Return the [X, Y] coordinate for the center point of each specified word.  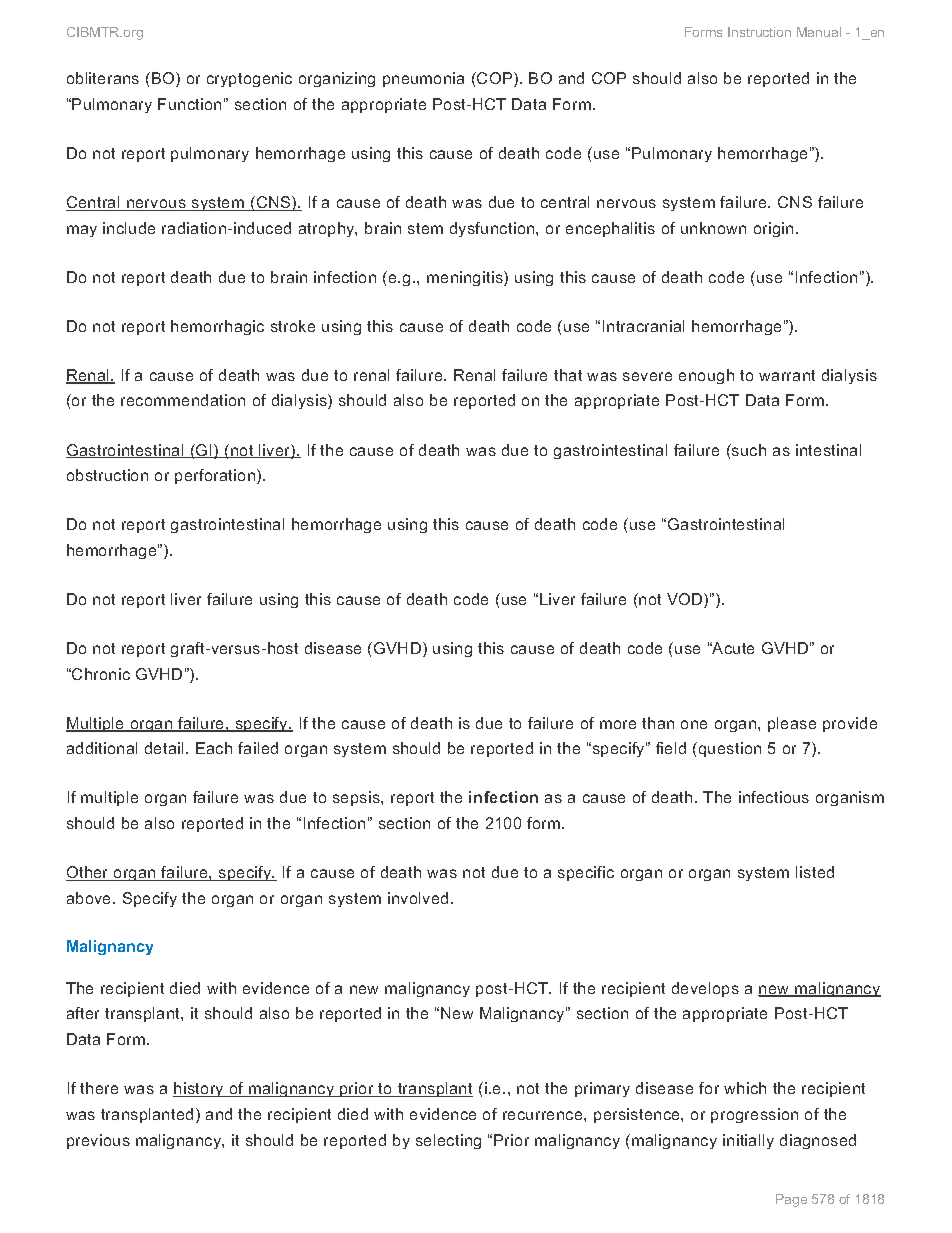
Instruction [759, 32]
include [129, 228]
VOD [686, 600]
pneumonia [423, 79]
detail [166, 748]
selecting [448, 1141]
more [618, 724]
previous [98, 1141]
